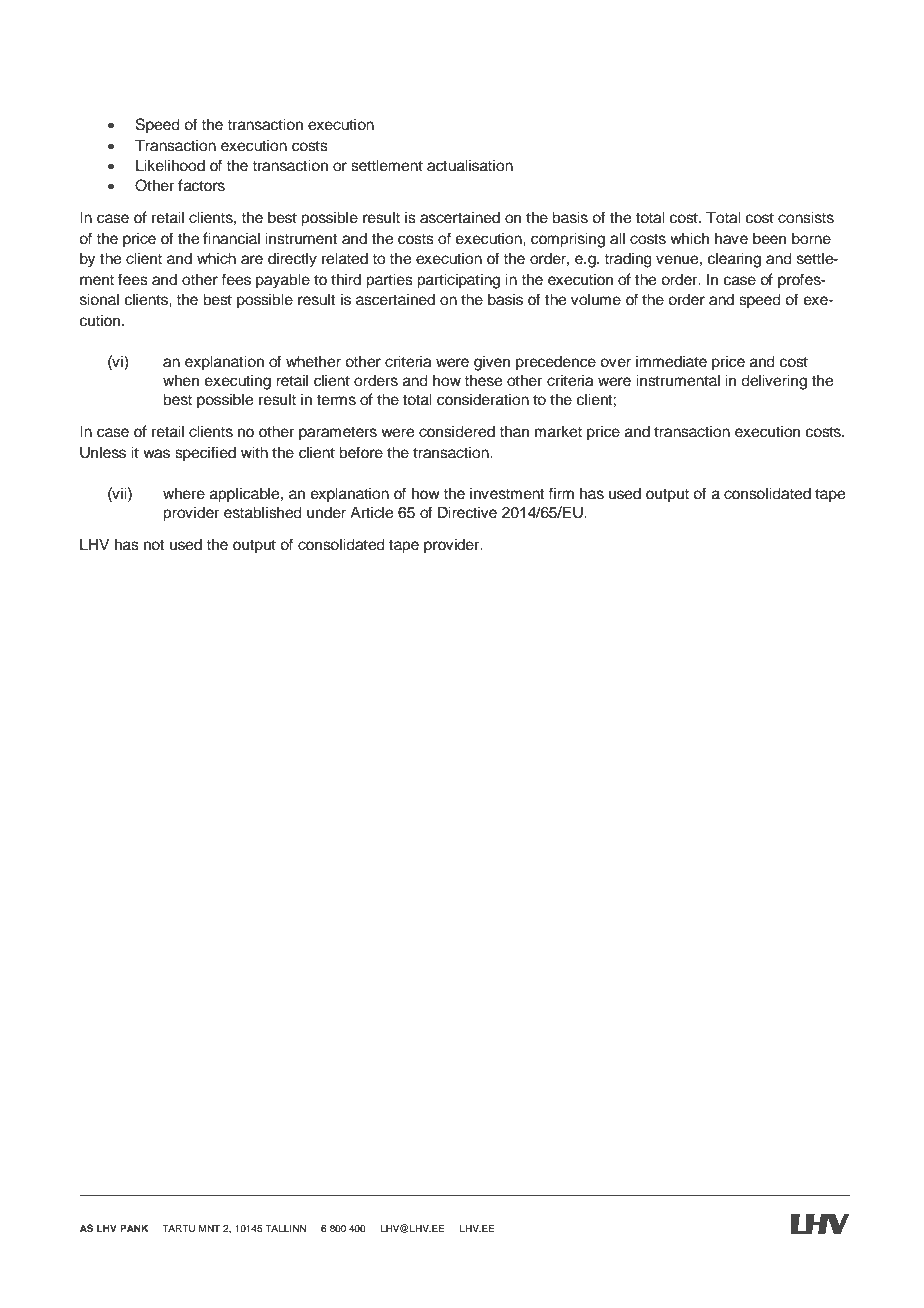  Describe the element at coordinates (467, 512) in the document. I see `Directive` at that location.
